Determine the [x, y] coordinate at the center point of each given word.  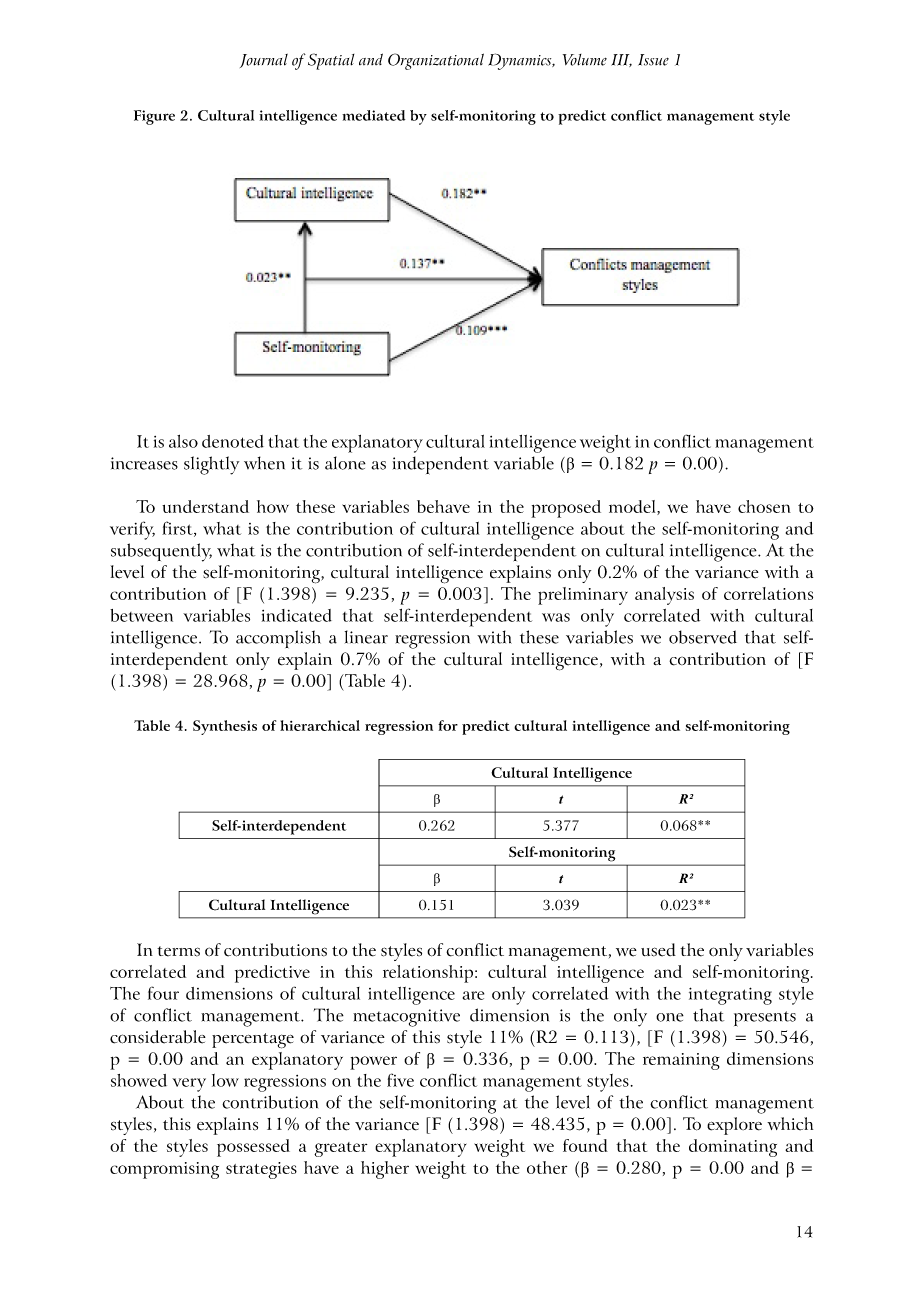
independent [441, 465]
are [473, 995]
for [448, 725]
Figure [154, 117]
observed [703, 637]
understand [205, 506]
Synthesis [225, 727]
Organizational [436, 61]
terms [178, 951]
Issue [653, 60]
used [658, 950]
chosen [764, 506]
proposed [566, 509]
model [633, 507]
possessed [253, 1148]
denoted [233, 441]
